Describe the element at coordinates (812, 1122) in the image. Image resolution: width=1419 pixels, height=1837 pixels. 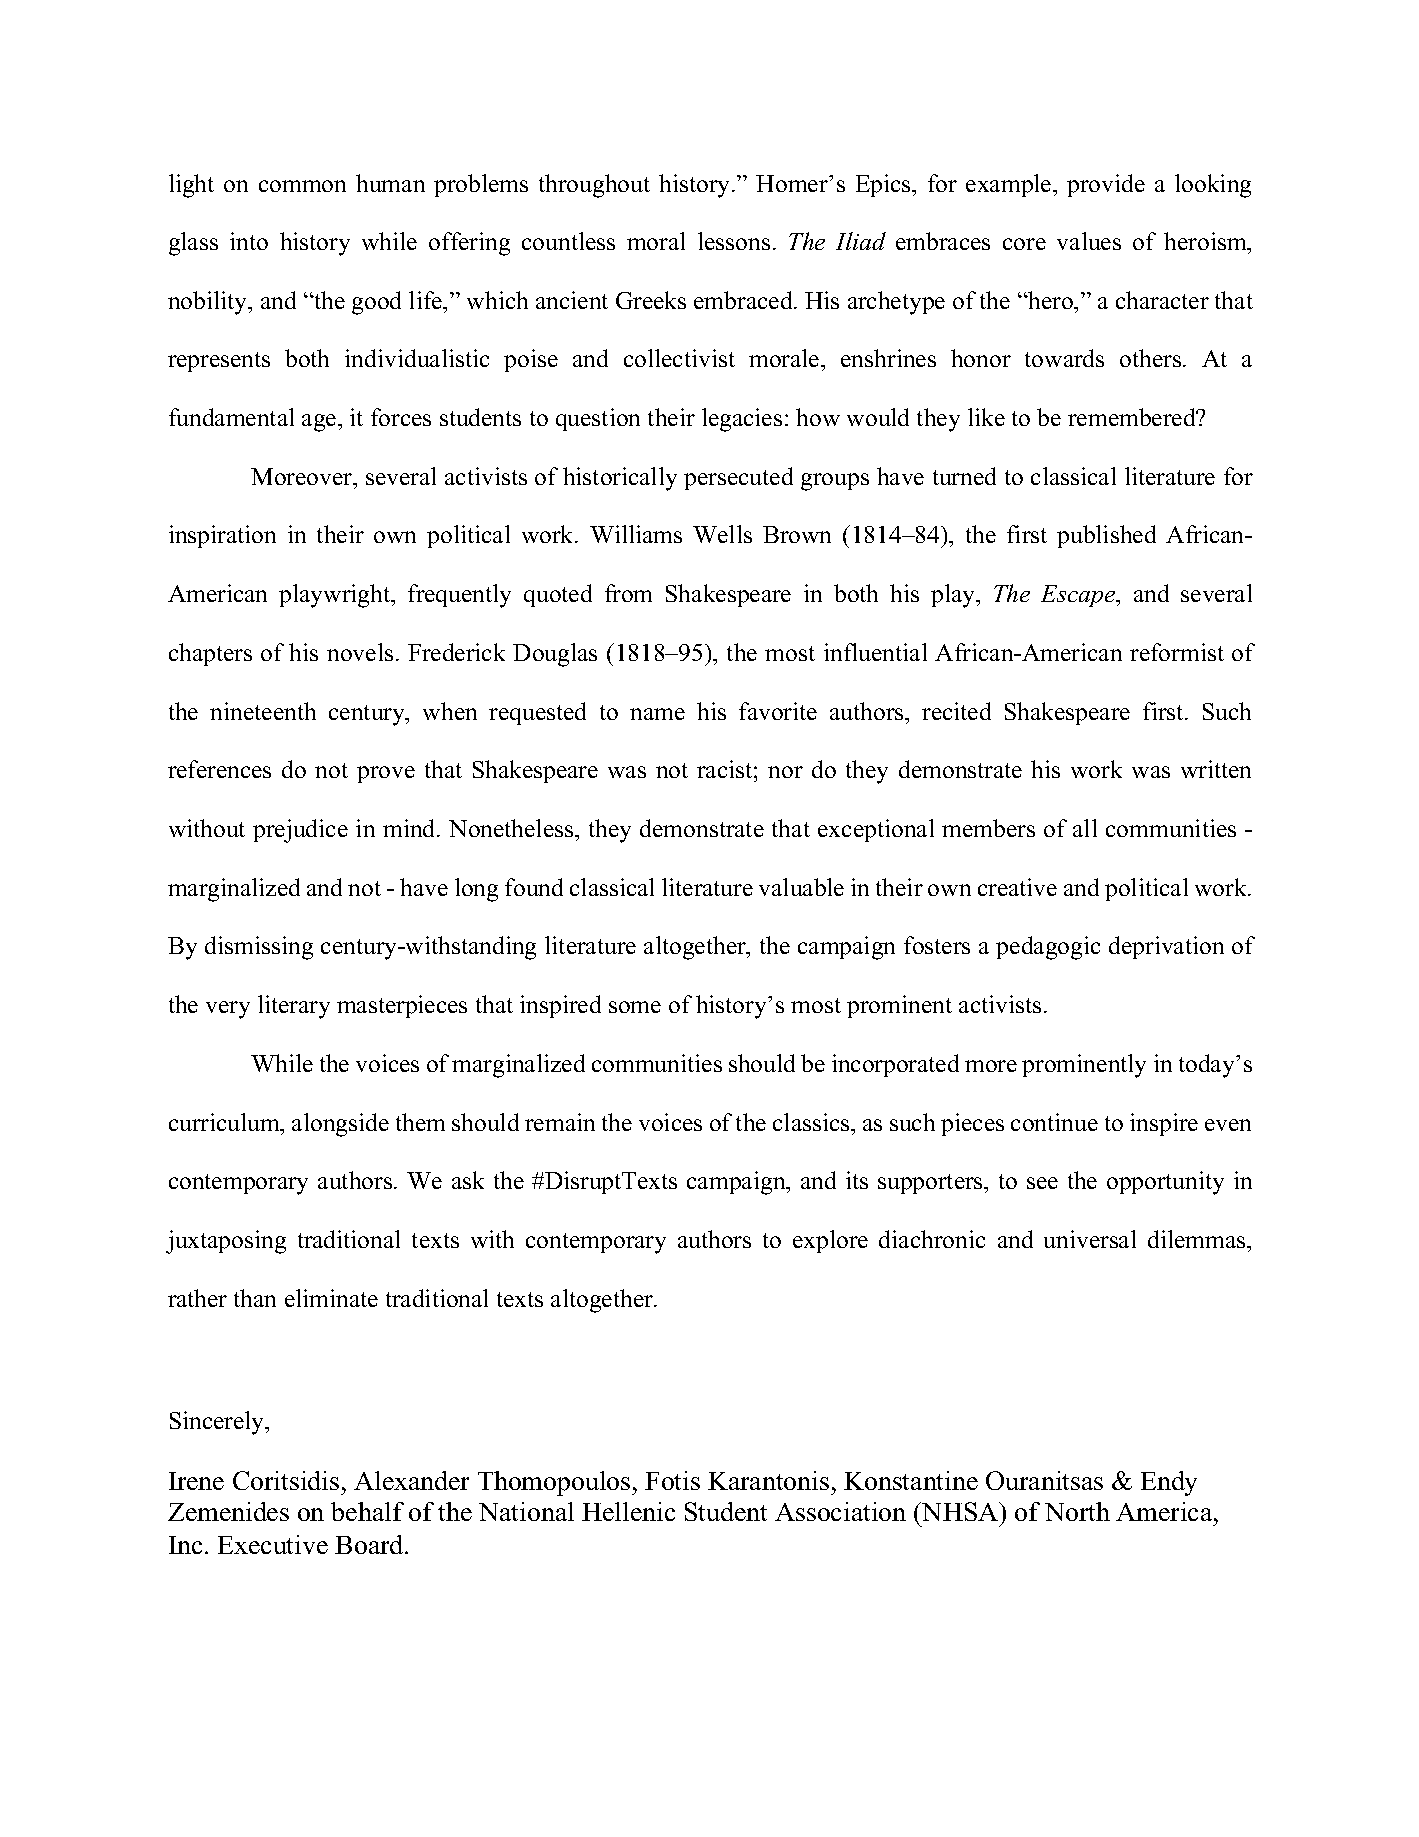
I see `classics` at that location.
